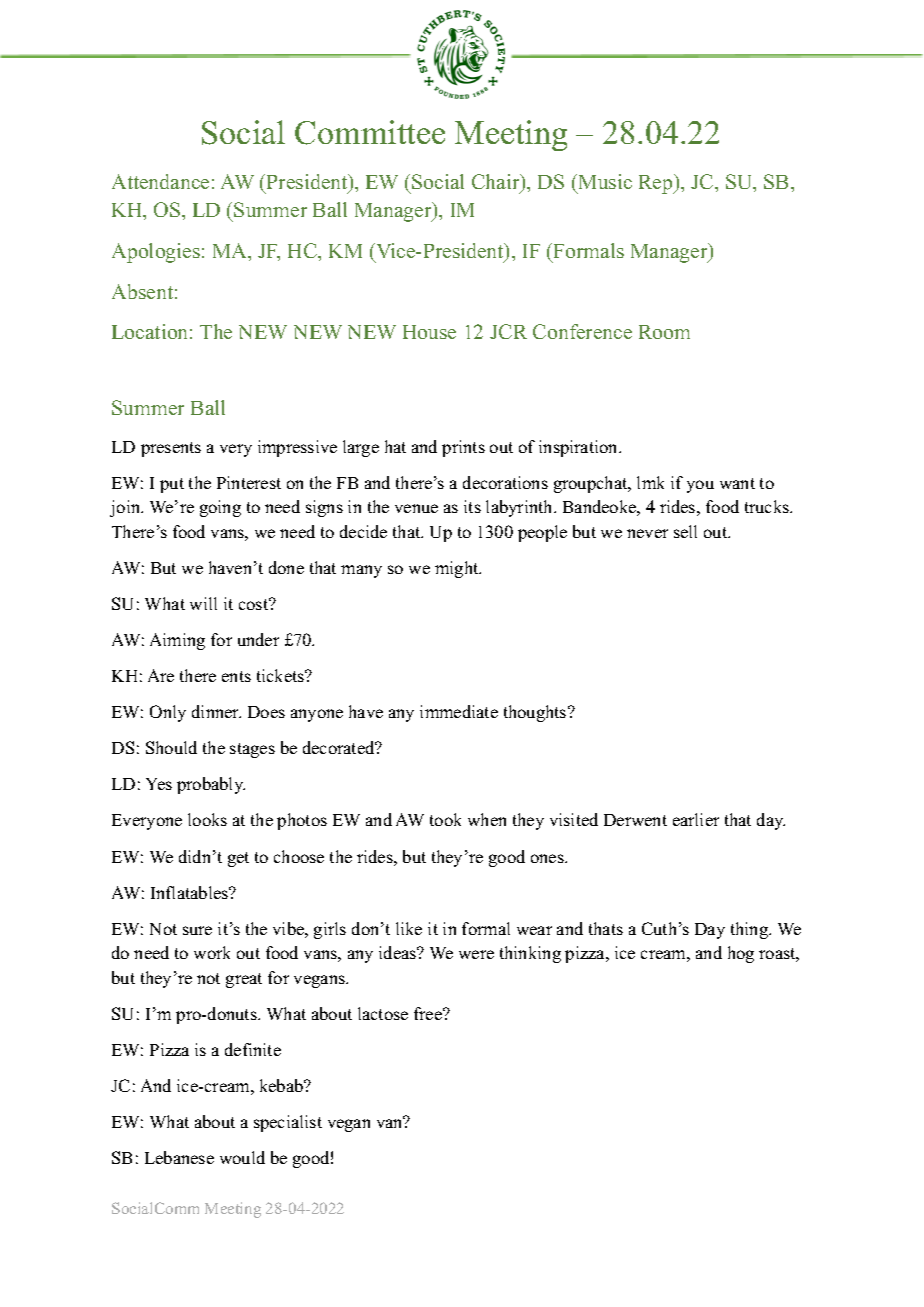 The image size is (924, 1307). What do you see at coordinates (171, 747) in the screenshot?
I see `Should` at bounding box center [171, 747].
